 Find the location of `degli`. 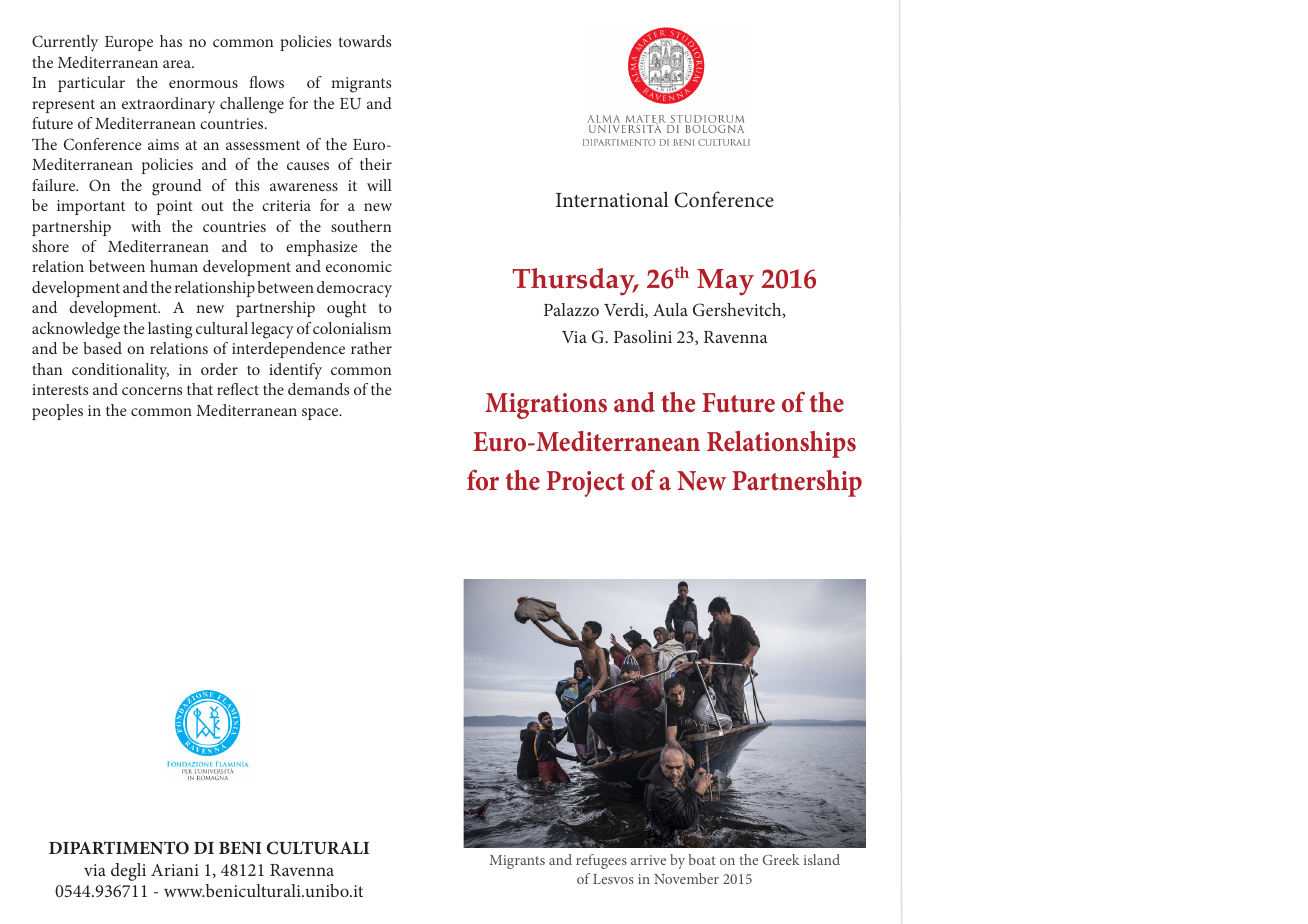

degli is located at coordinates (128, 872).
